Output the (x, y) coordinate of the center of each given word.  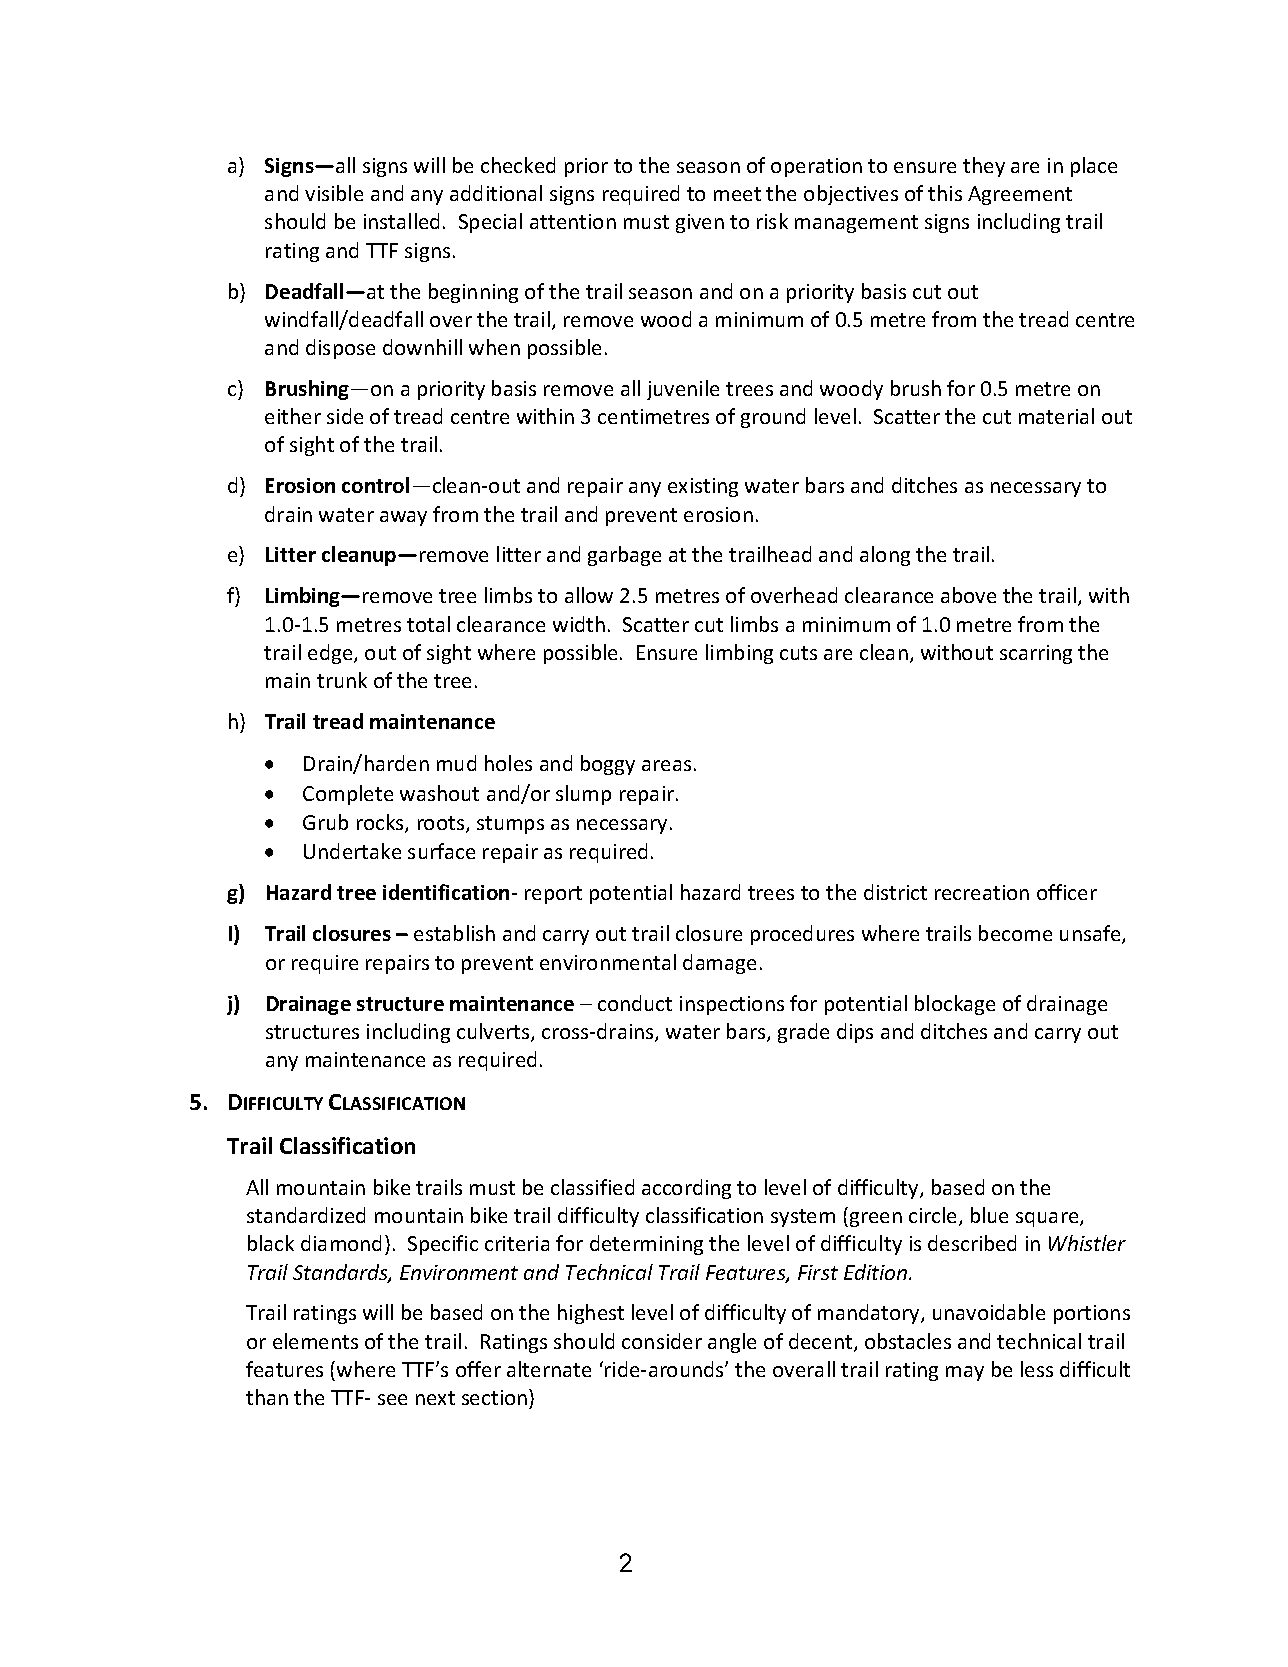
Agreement (1020, 195)
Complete (348, 795)
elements (315, 1341)
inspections (732, 1005)
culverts (494, 1032)
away (403, 518)
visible (334, 193)
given (700, 223)
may (965, 1373)
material (1056, 416)
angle (732, 1343)
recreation (982, 892)
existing (703, 487)
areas (666, 765)
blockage (955, 1005)
